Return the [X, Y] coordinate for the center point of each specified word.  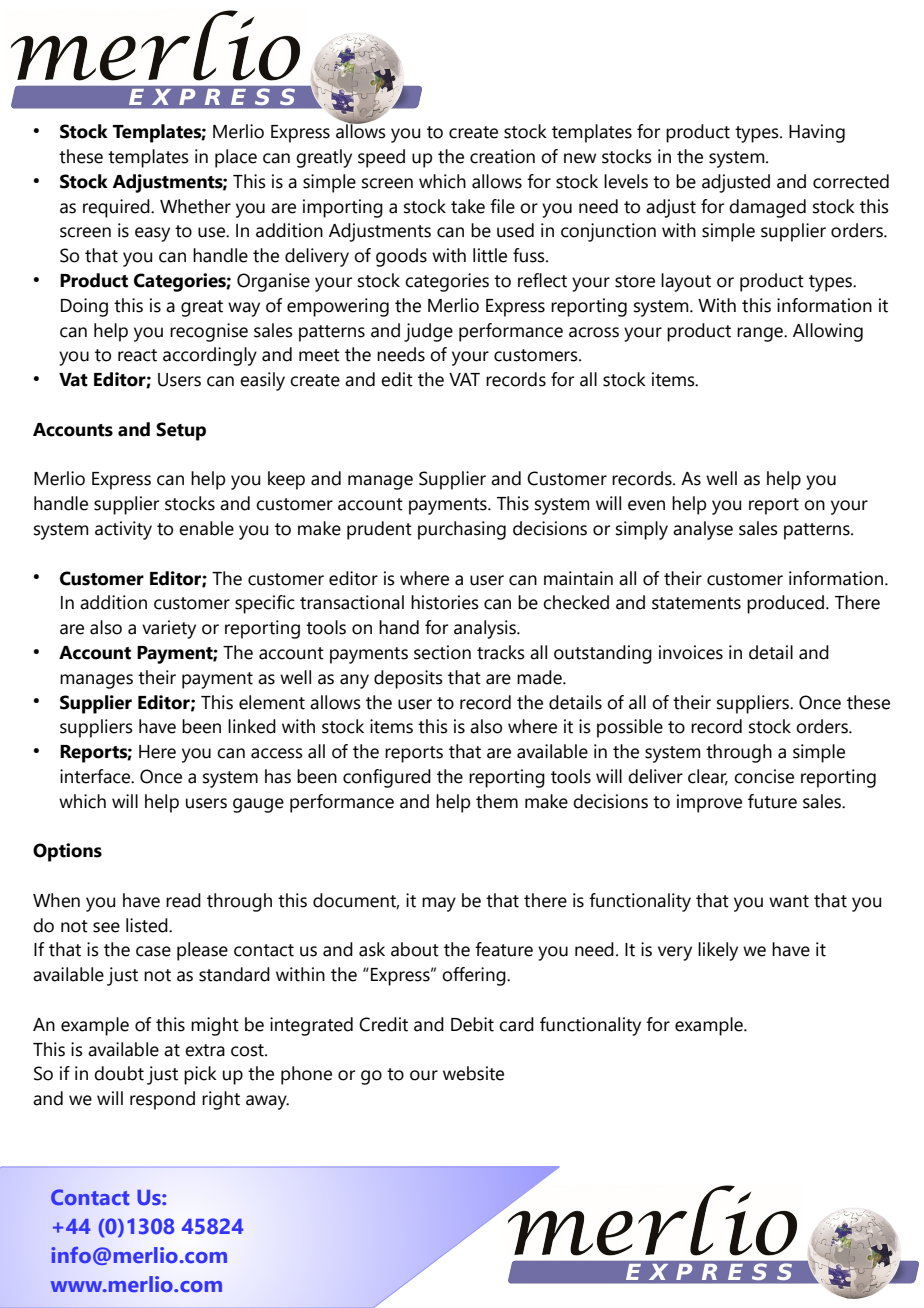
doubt [119, 1073]
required [117, 208]
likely [718, 951]
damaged [767, 208]
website [473, 1073]
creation [502, 156]
